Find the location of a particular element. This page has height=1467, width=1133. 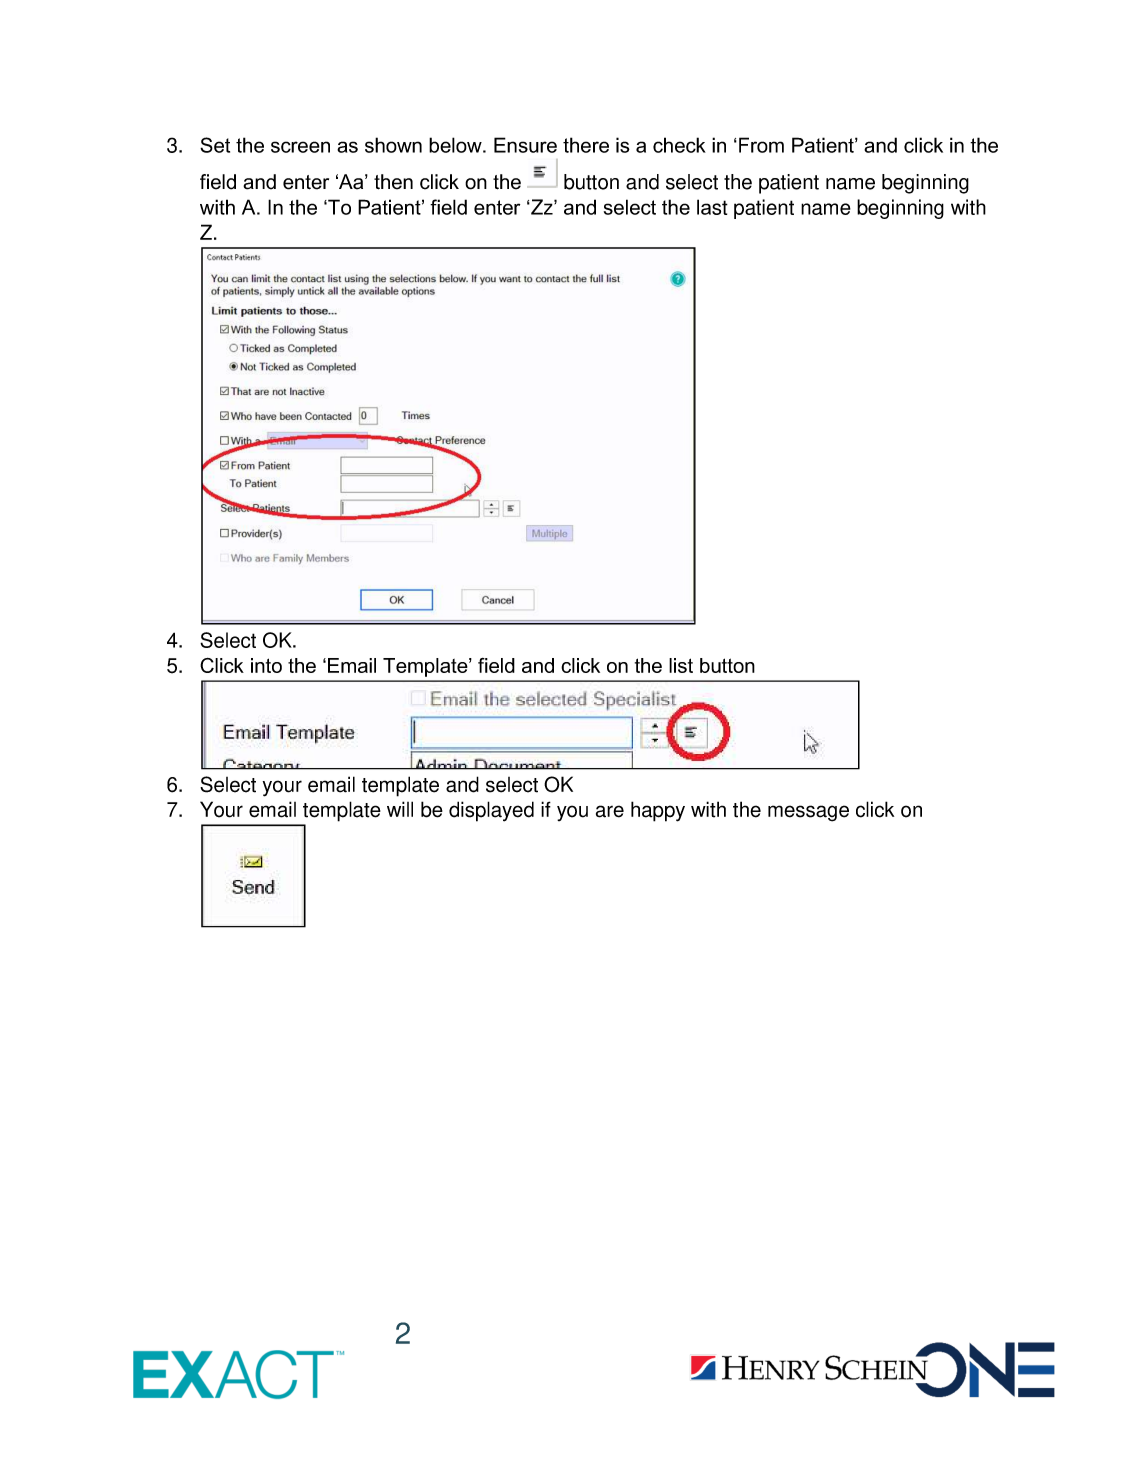

happy is located at coordinates (658, 811).
